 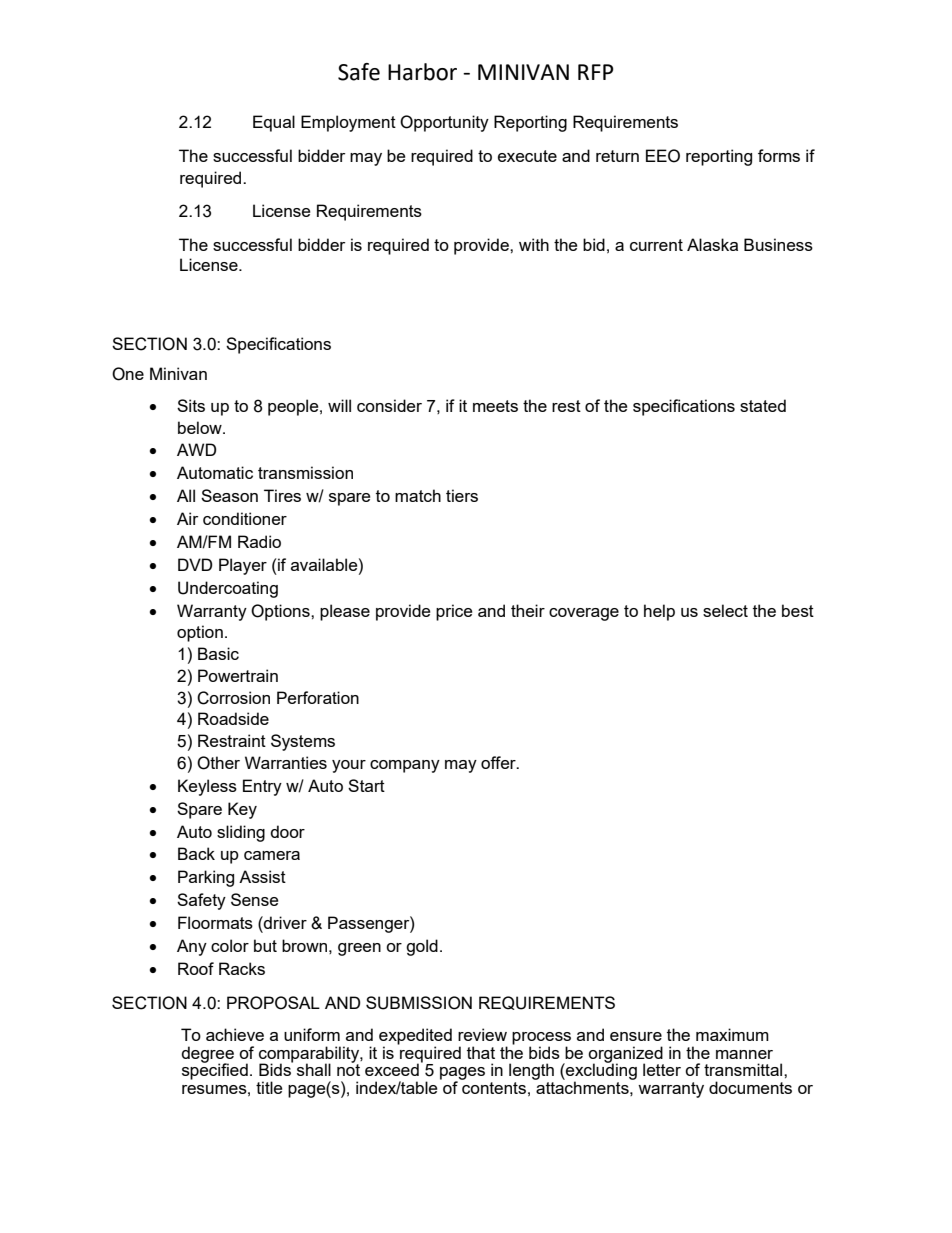 I want to click on below, so click(x=201, y=427).
